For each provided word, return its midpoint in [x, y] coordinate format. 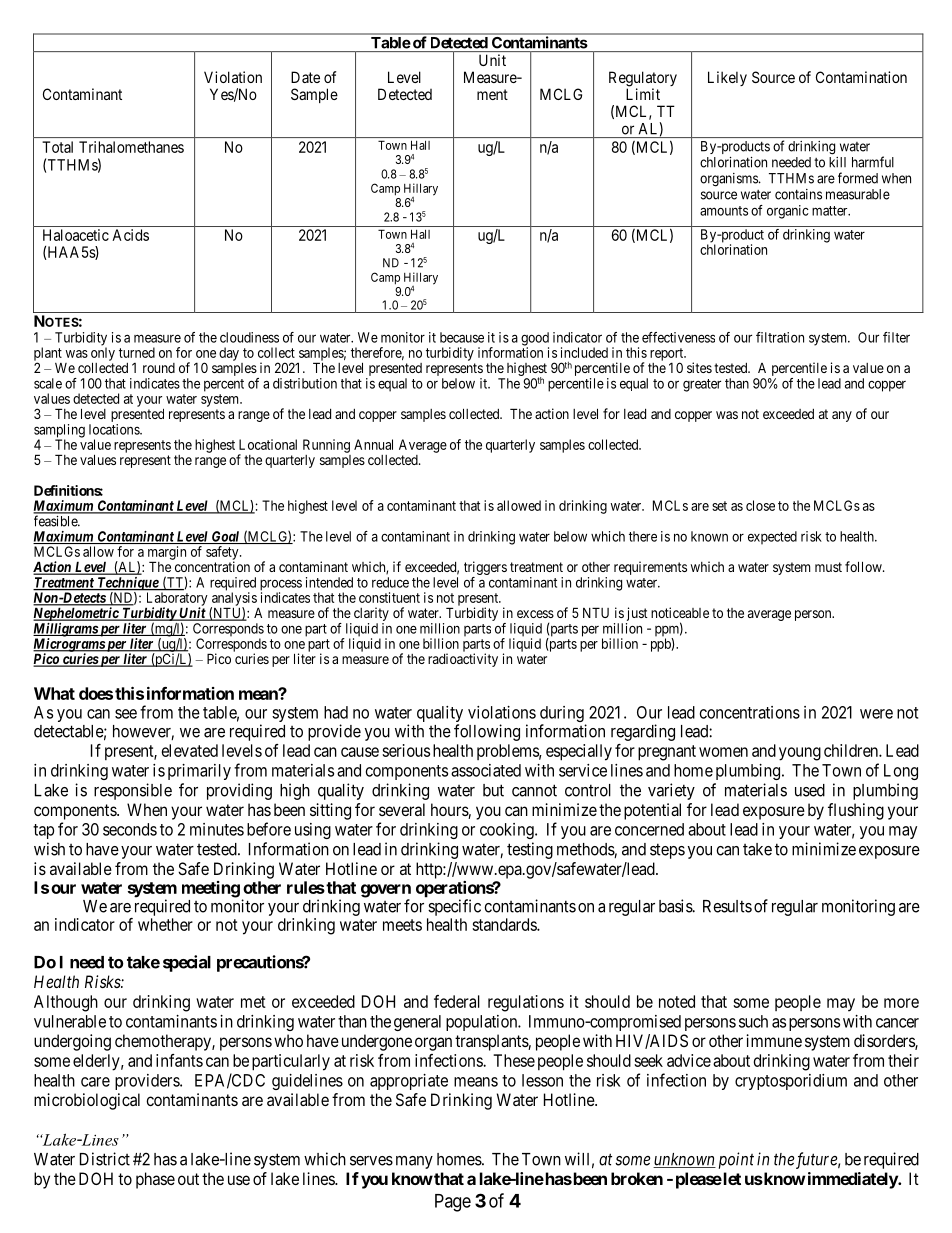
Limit [643, 94]
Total [57, 147]
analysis [234, 600]
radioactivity [463, 660]
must [828, 567]
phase [155, 1180]
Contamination [861, 77]
